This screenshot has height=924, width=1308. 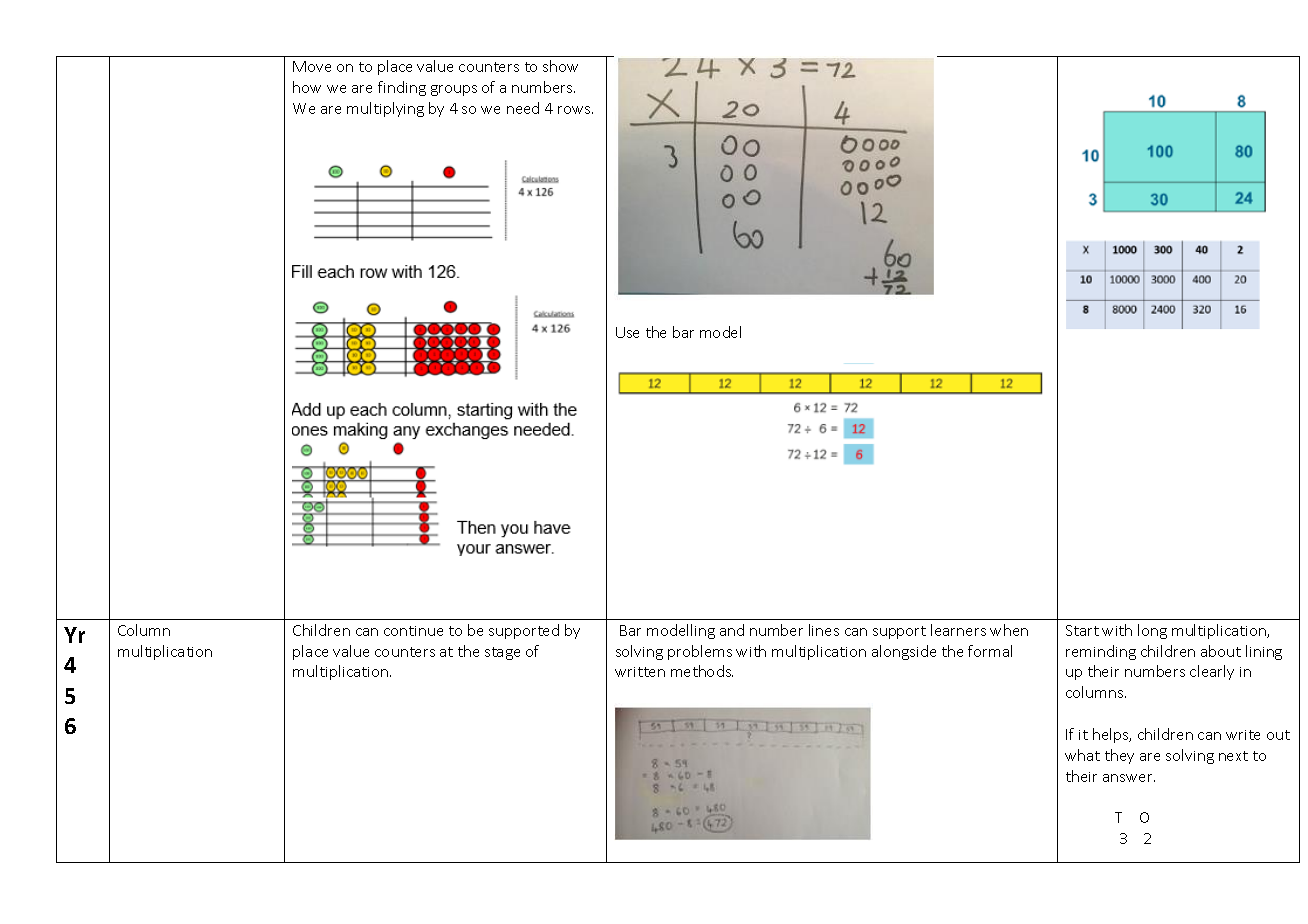 What do you see at coordinates (1082, 630) in the screenshot?
I see `Start` at bounding box center [1082, 630].
